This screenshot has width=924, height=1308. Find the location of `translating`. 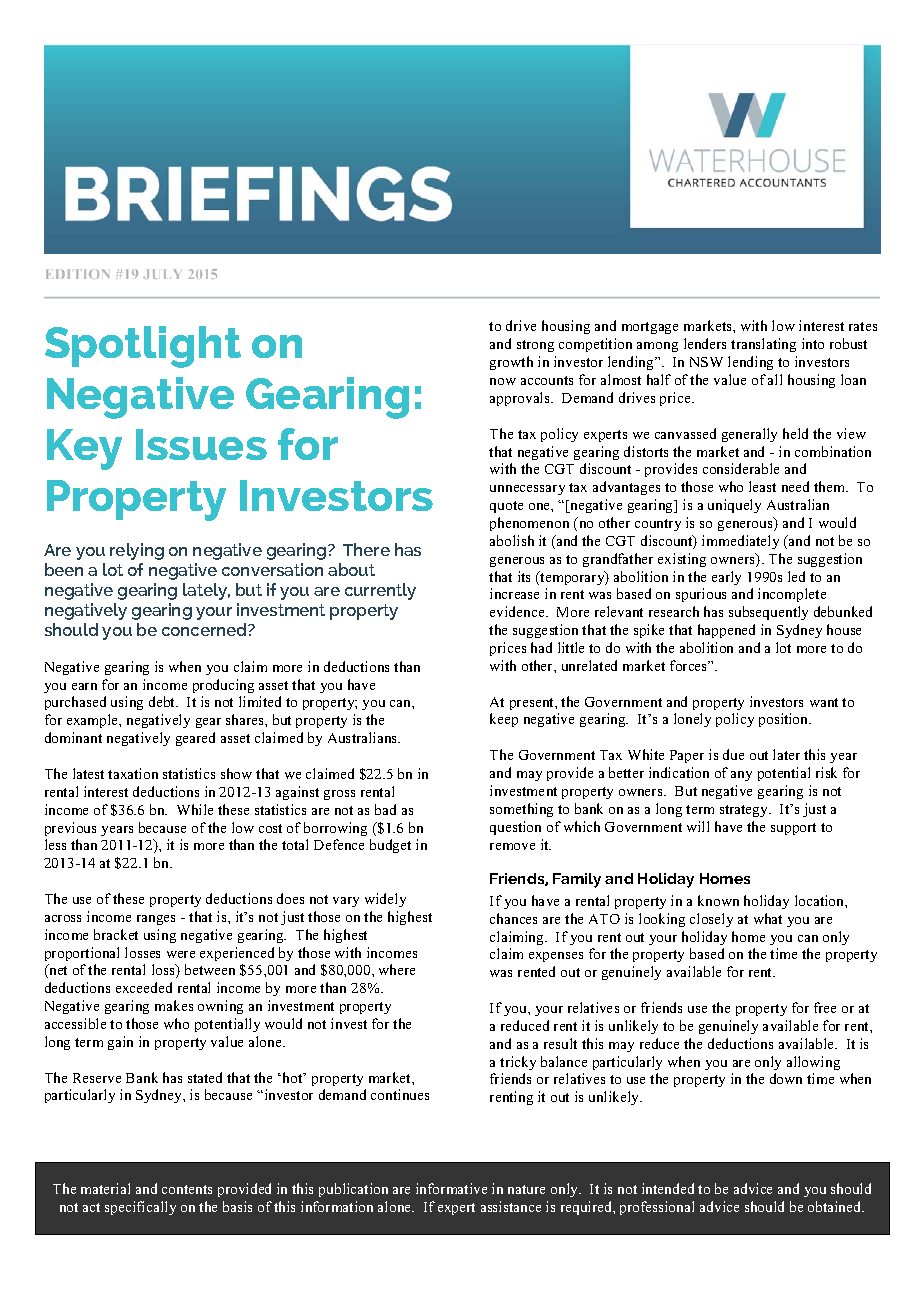

translating is located at coordinates (763, 345).
